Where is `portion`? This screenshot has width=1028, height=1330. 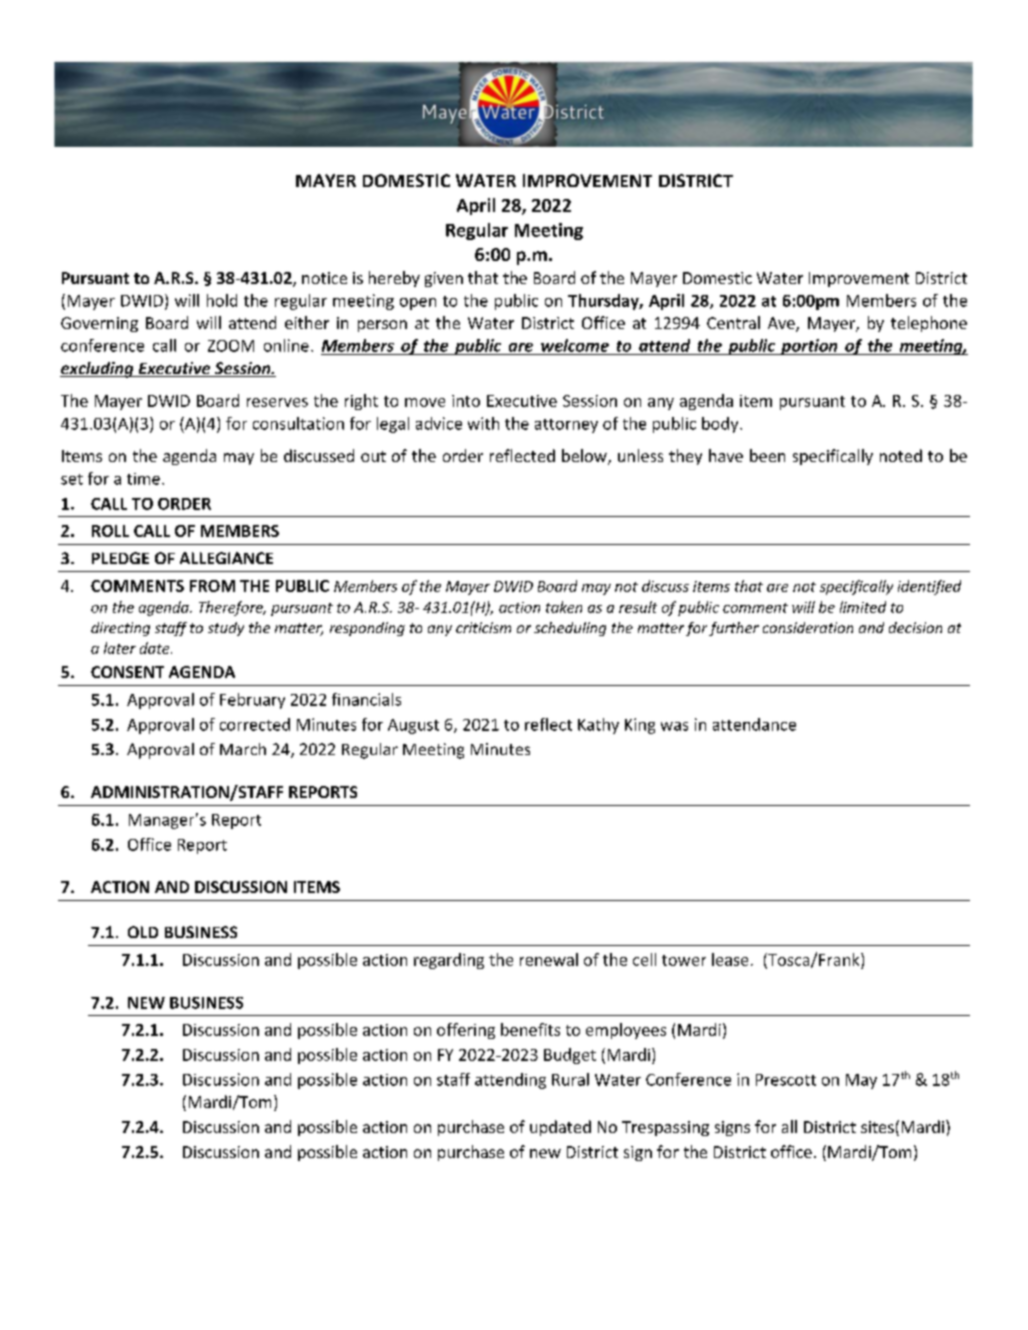 portion is located at coordinates (809, 347).
